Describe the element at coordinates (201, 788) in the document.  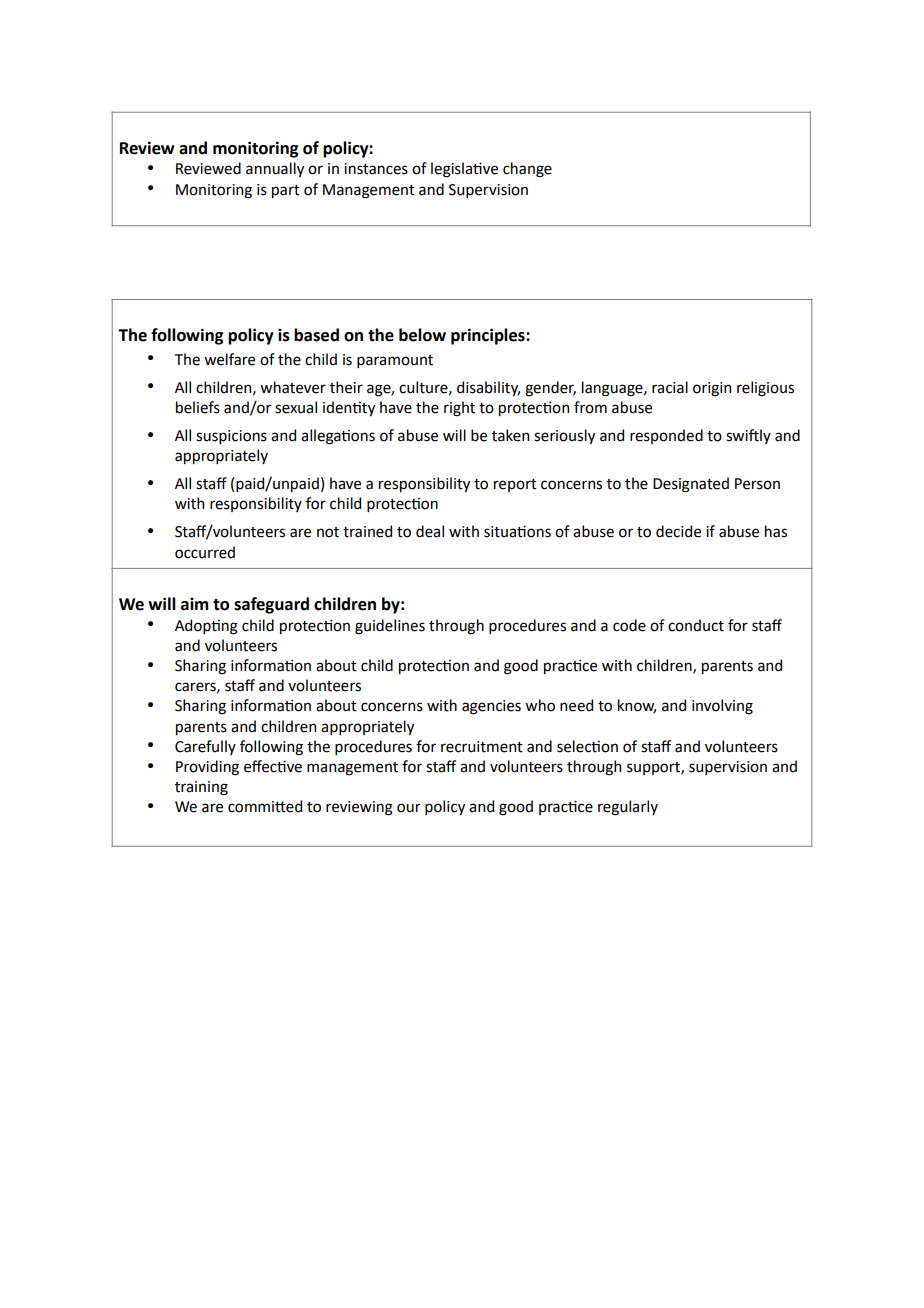
I see `training` at that location.
